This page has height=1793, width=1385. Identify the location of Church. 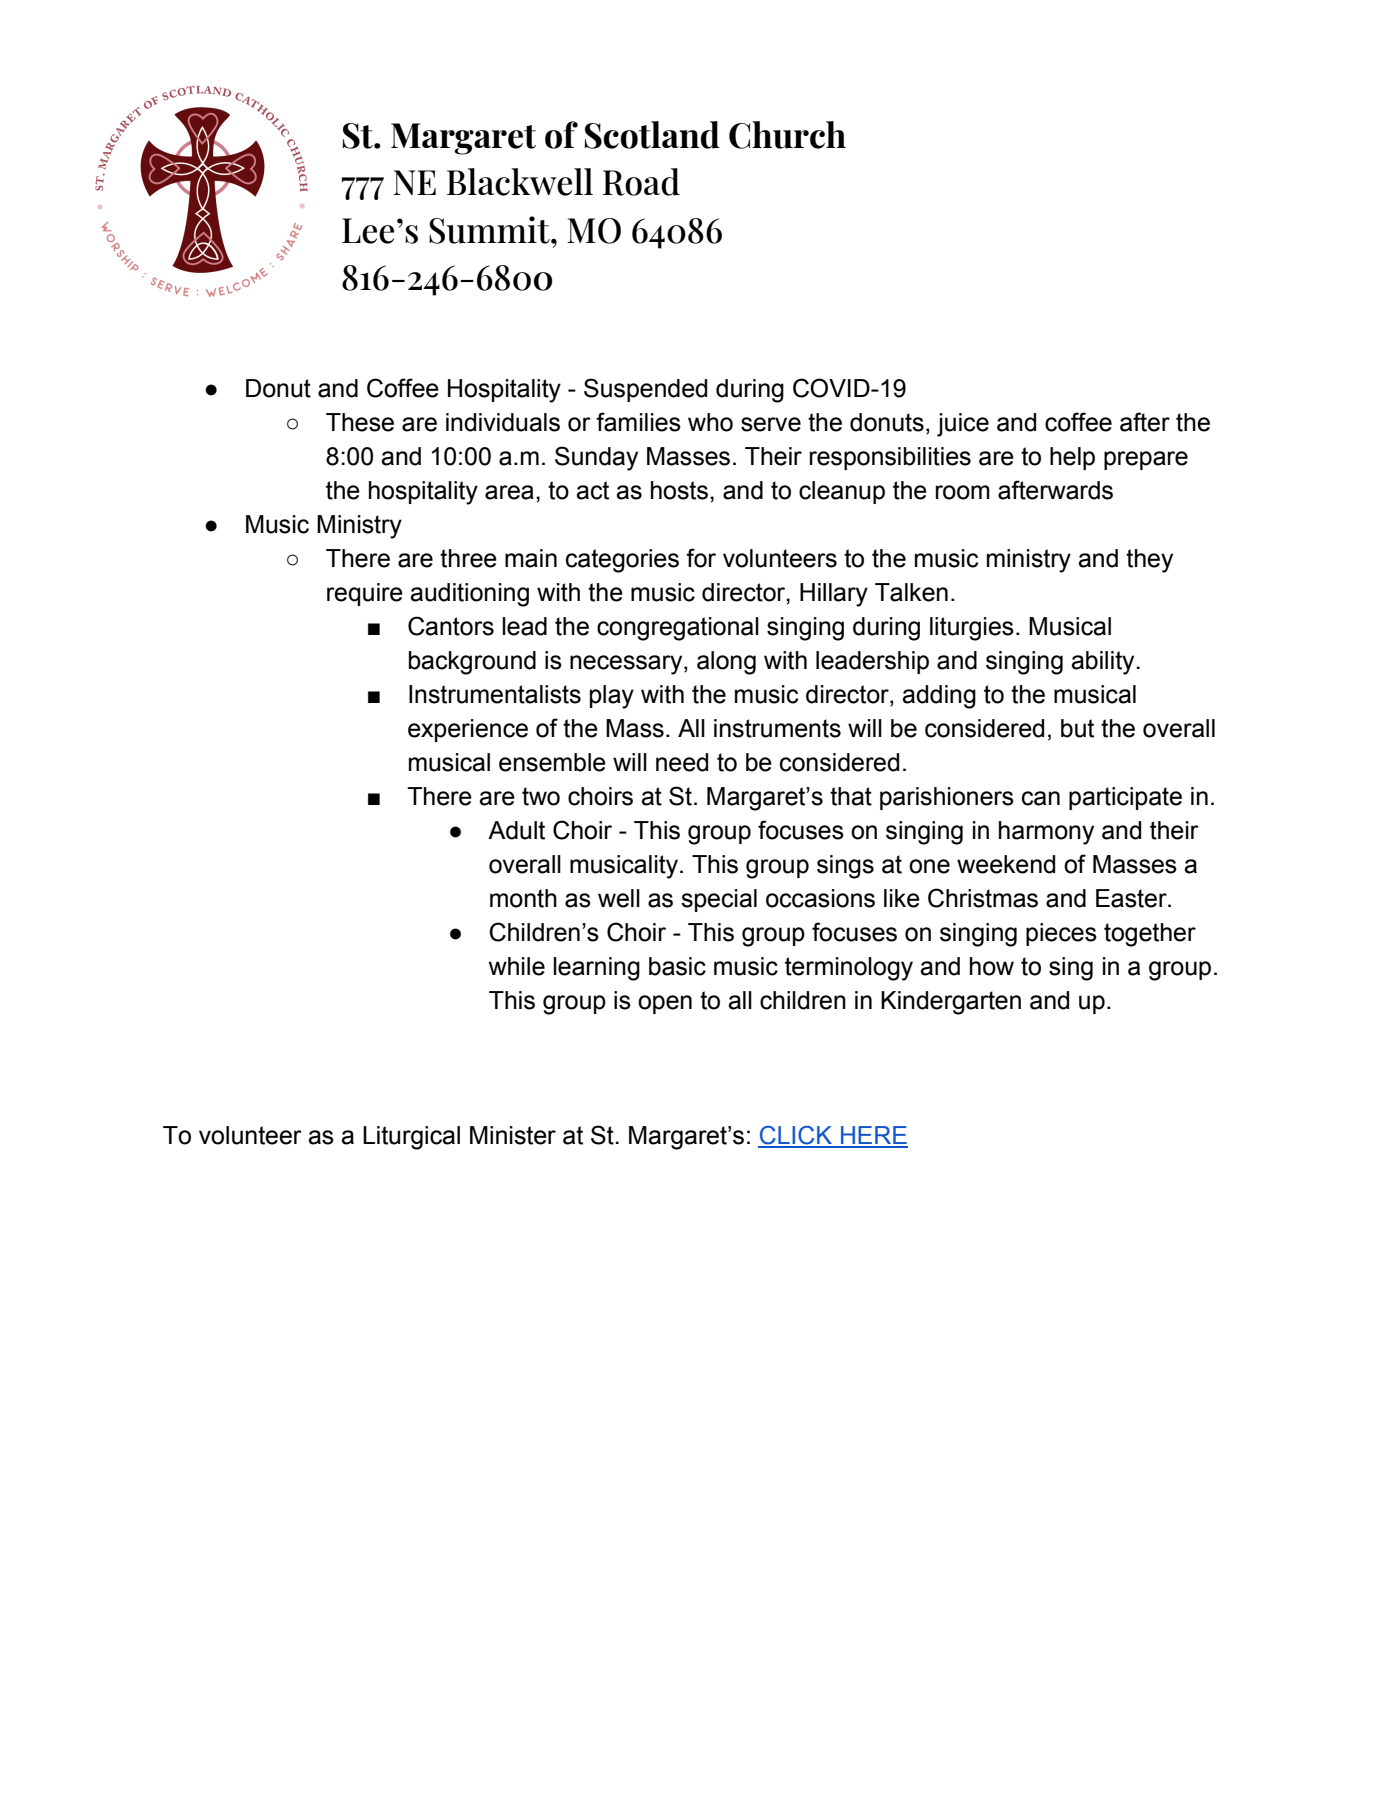
(787, 135).
